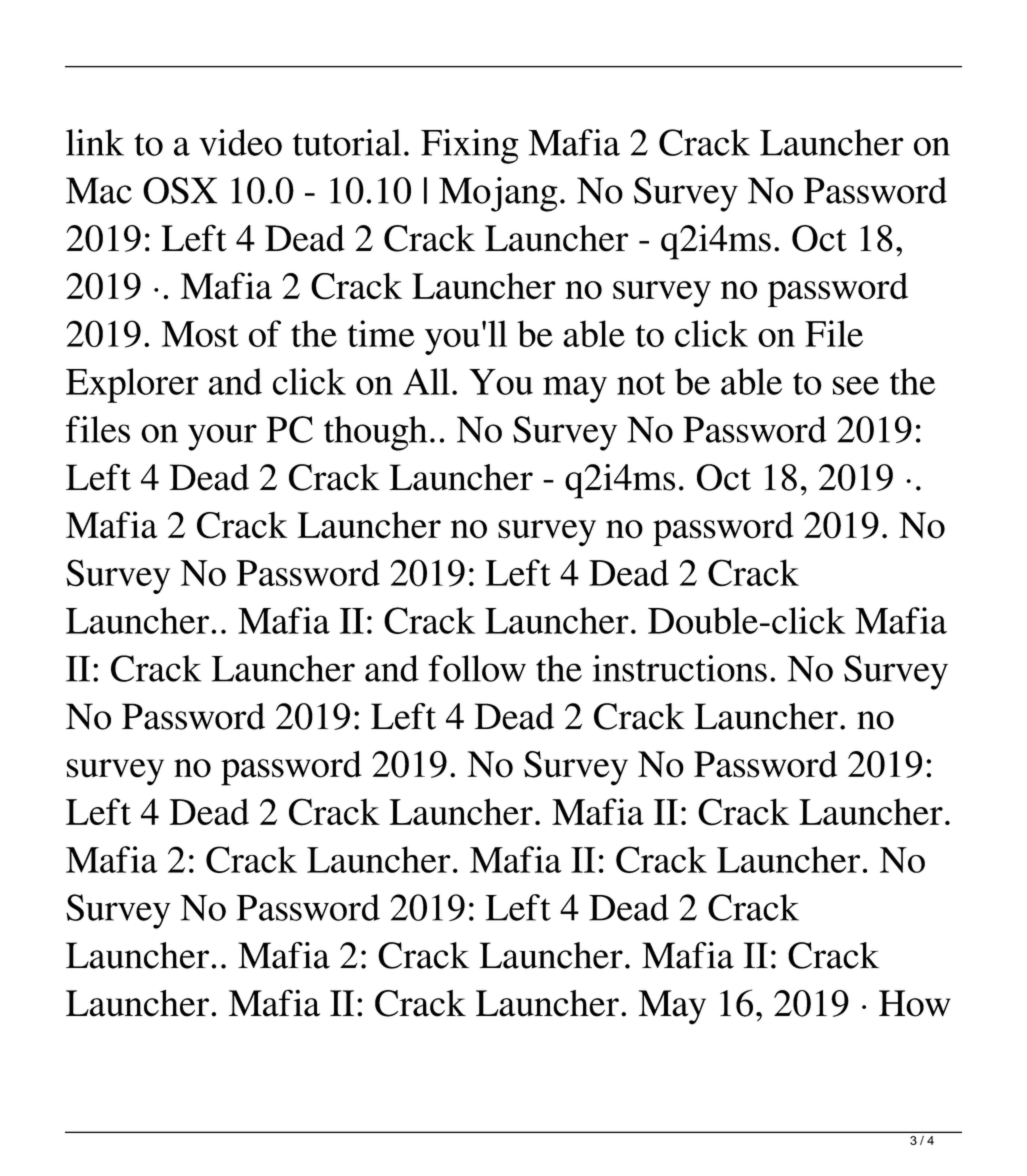 Image resolution: width=1027 pixels, height=1176 pixels. I want to click on Mojang, so click(498, 194).
